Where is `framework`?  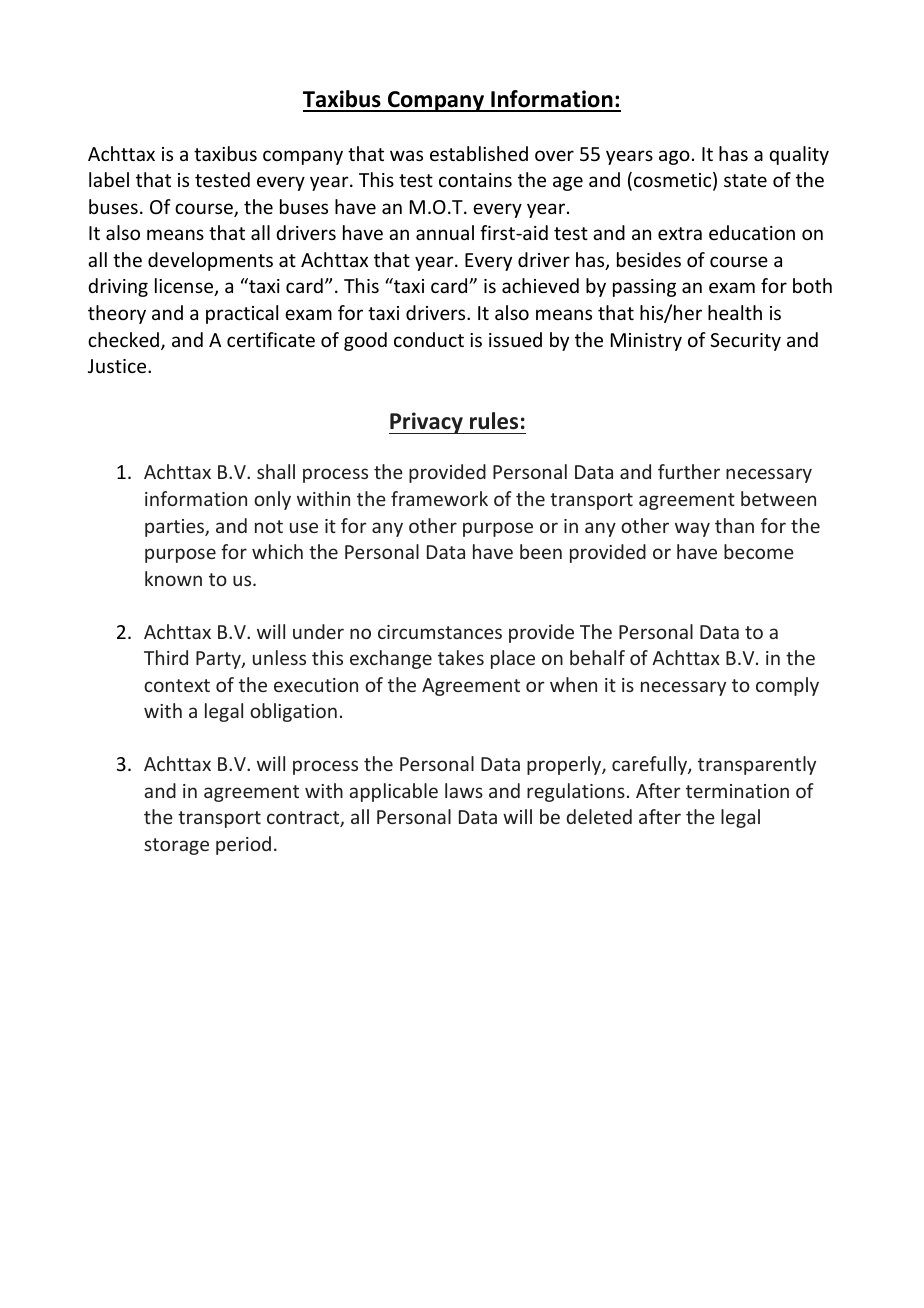 framework is located at coordinates (439, 498).
